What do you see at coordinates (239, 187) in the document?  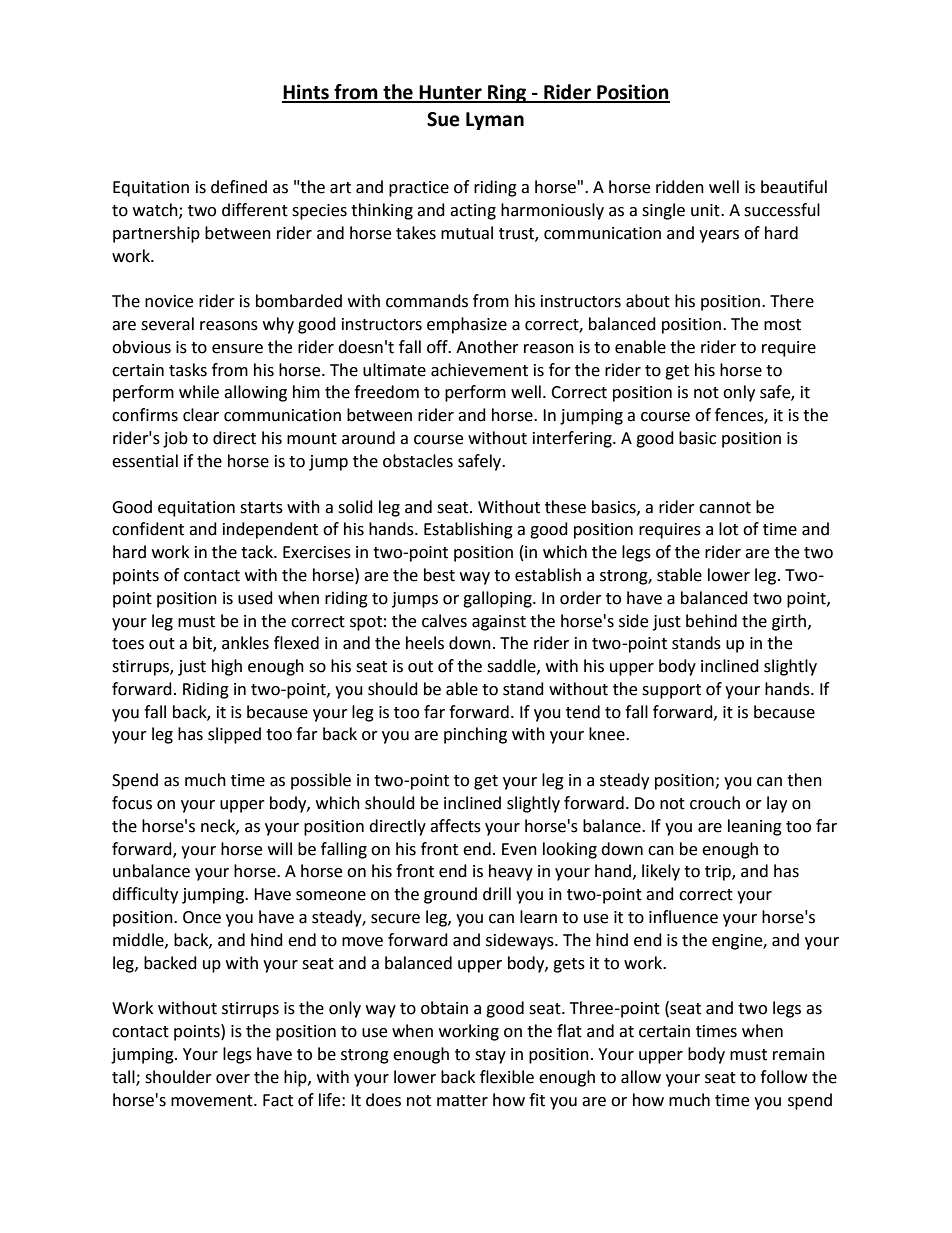 I see `defined` at bounding box center [239, 187].
